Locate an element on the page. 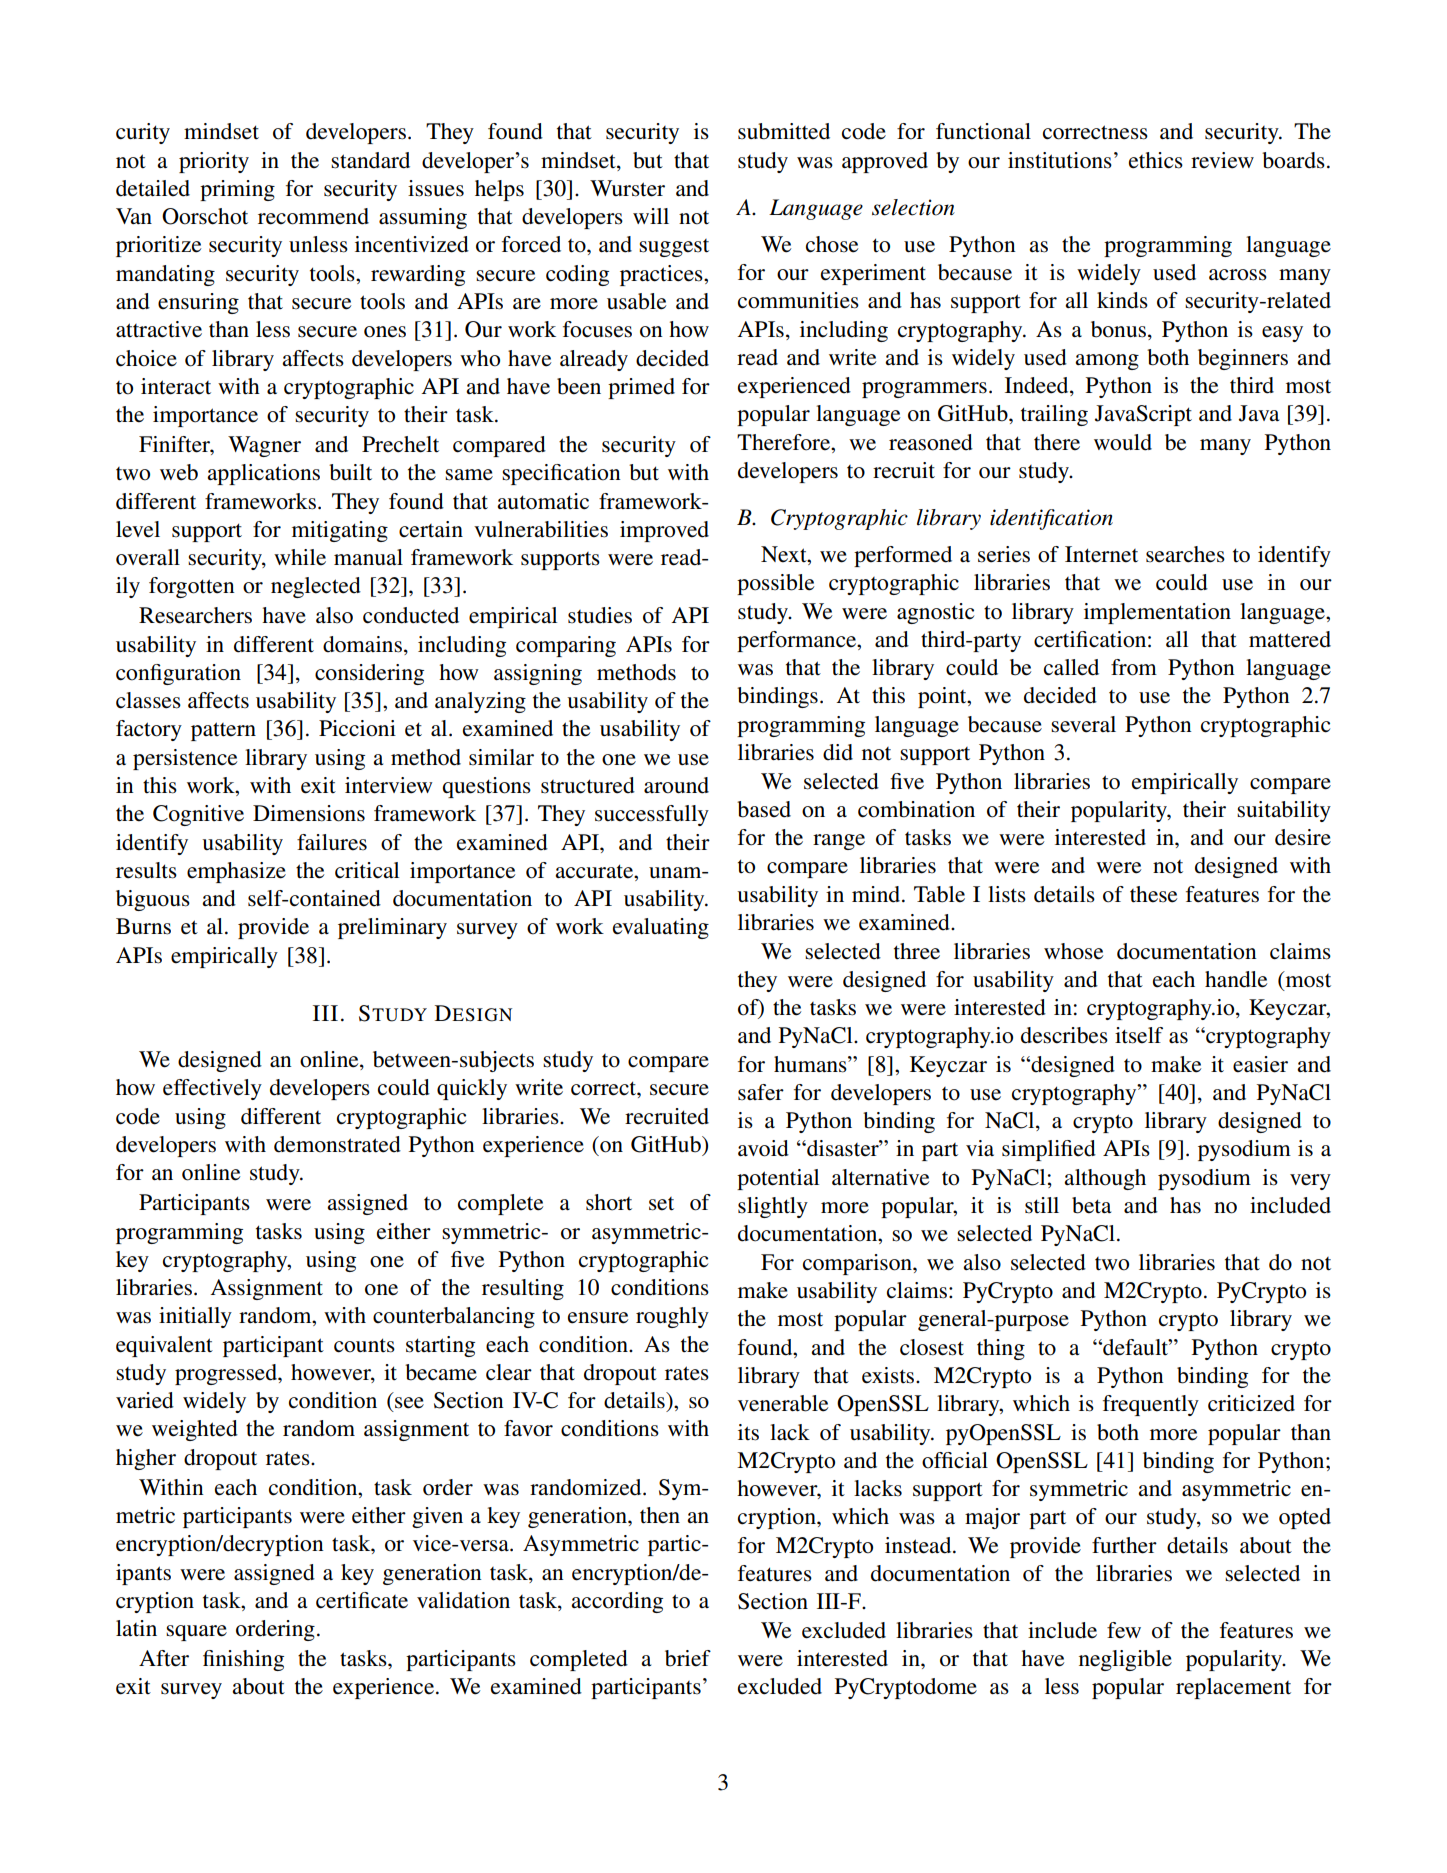 Image resolution: width=1447 pixels, height=1873 pixels. will is located at coordinates (651, 216).
